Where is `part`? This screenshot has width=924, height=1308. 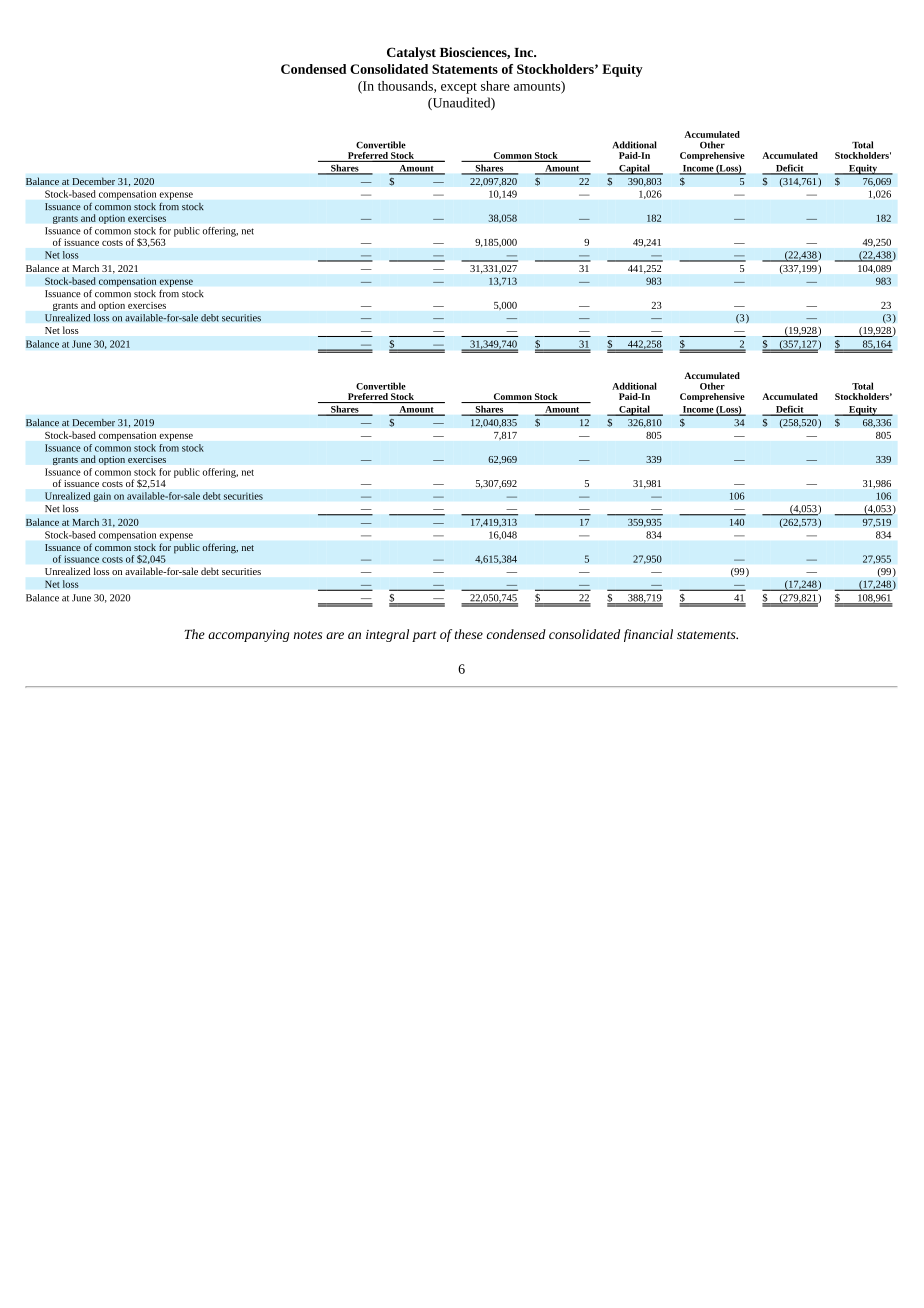
part is located at coordinates (424, 636).
